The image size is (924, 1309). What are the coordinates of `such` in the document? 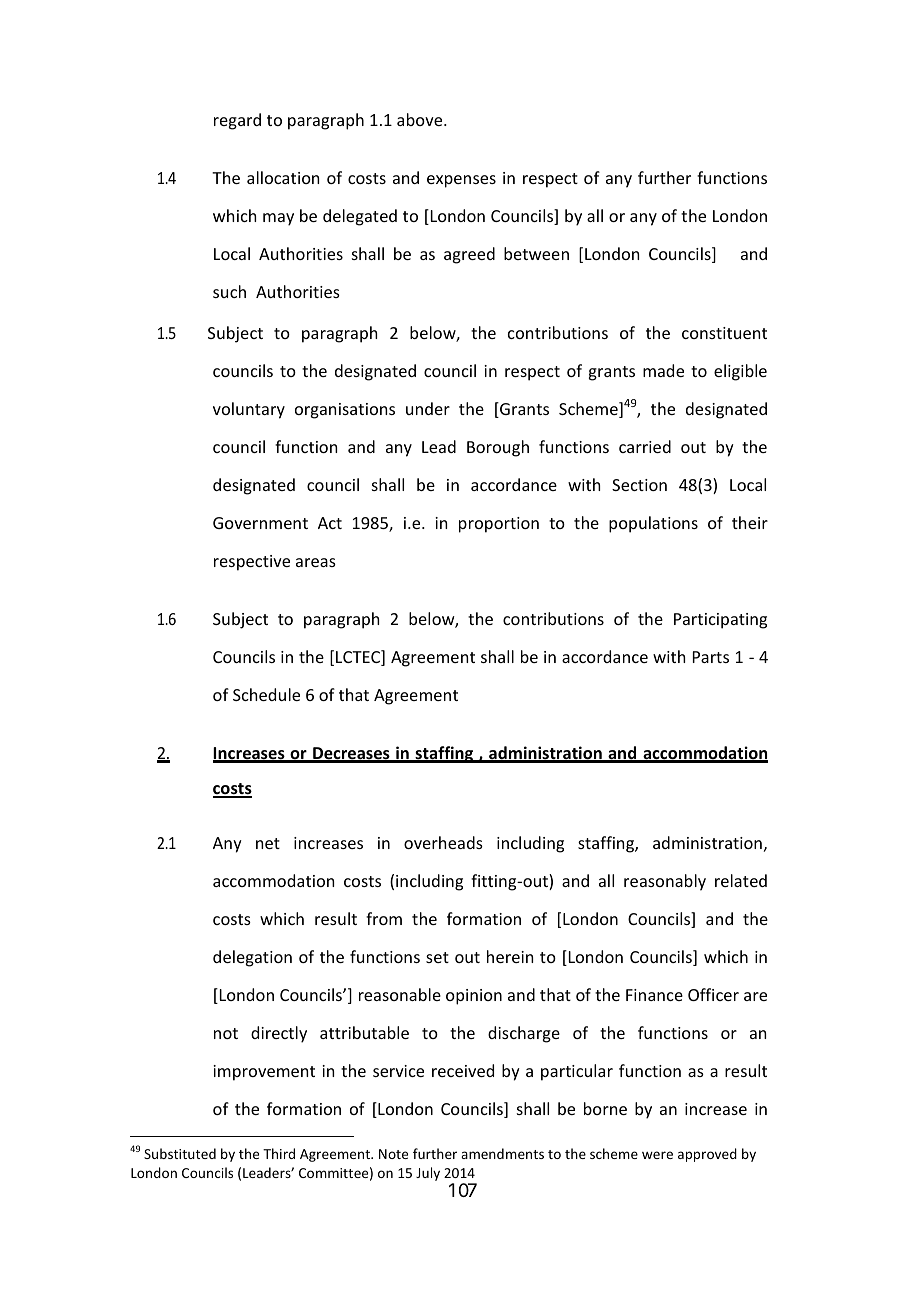 It's located at (229, 291).
